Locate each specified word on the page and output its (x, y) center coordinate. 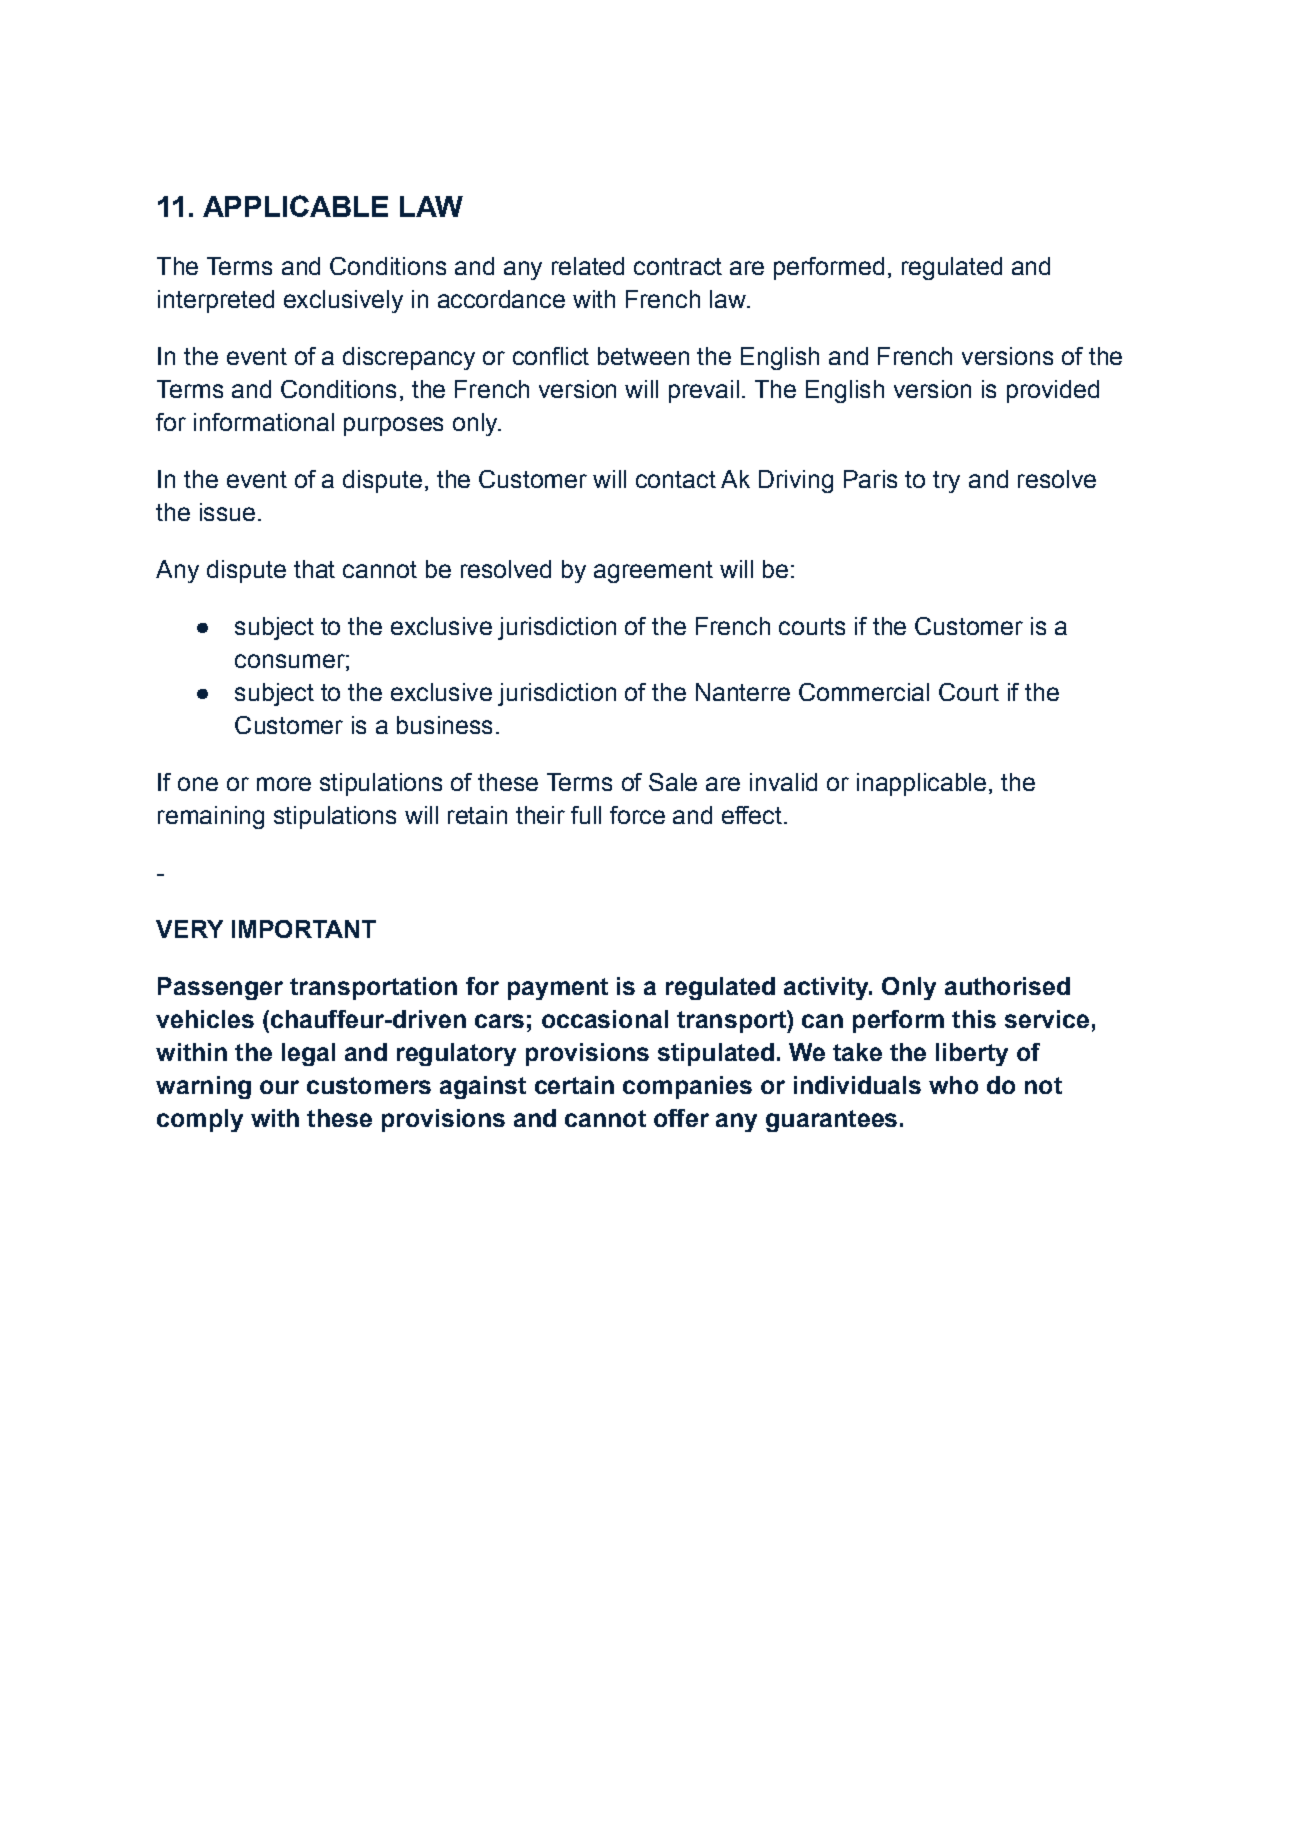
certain (574, 1085)
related (588, 266)
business (444, 725)
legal (308, 1054)
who (953, 1085)
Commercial (864, 692)
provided (1053, 391)
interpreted (216, 301)
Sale (673, 782)
